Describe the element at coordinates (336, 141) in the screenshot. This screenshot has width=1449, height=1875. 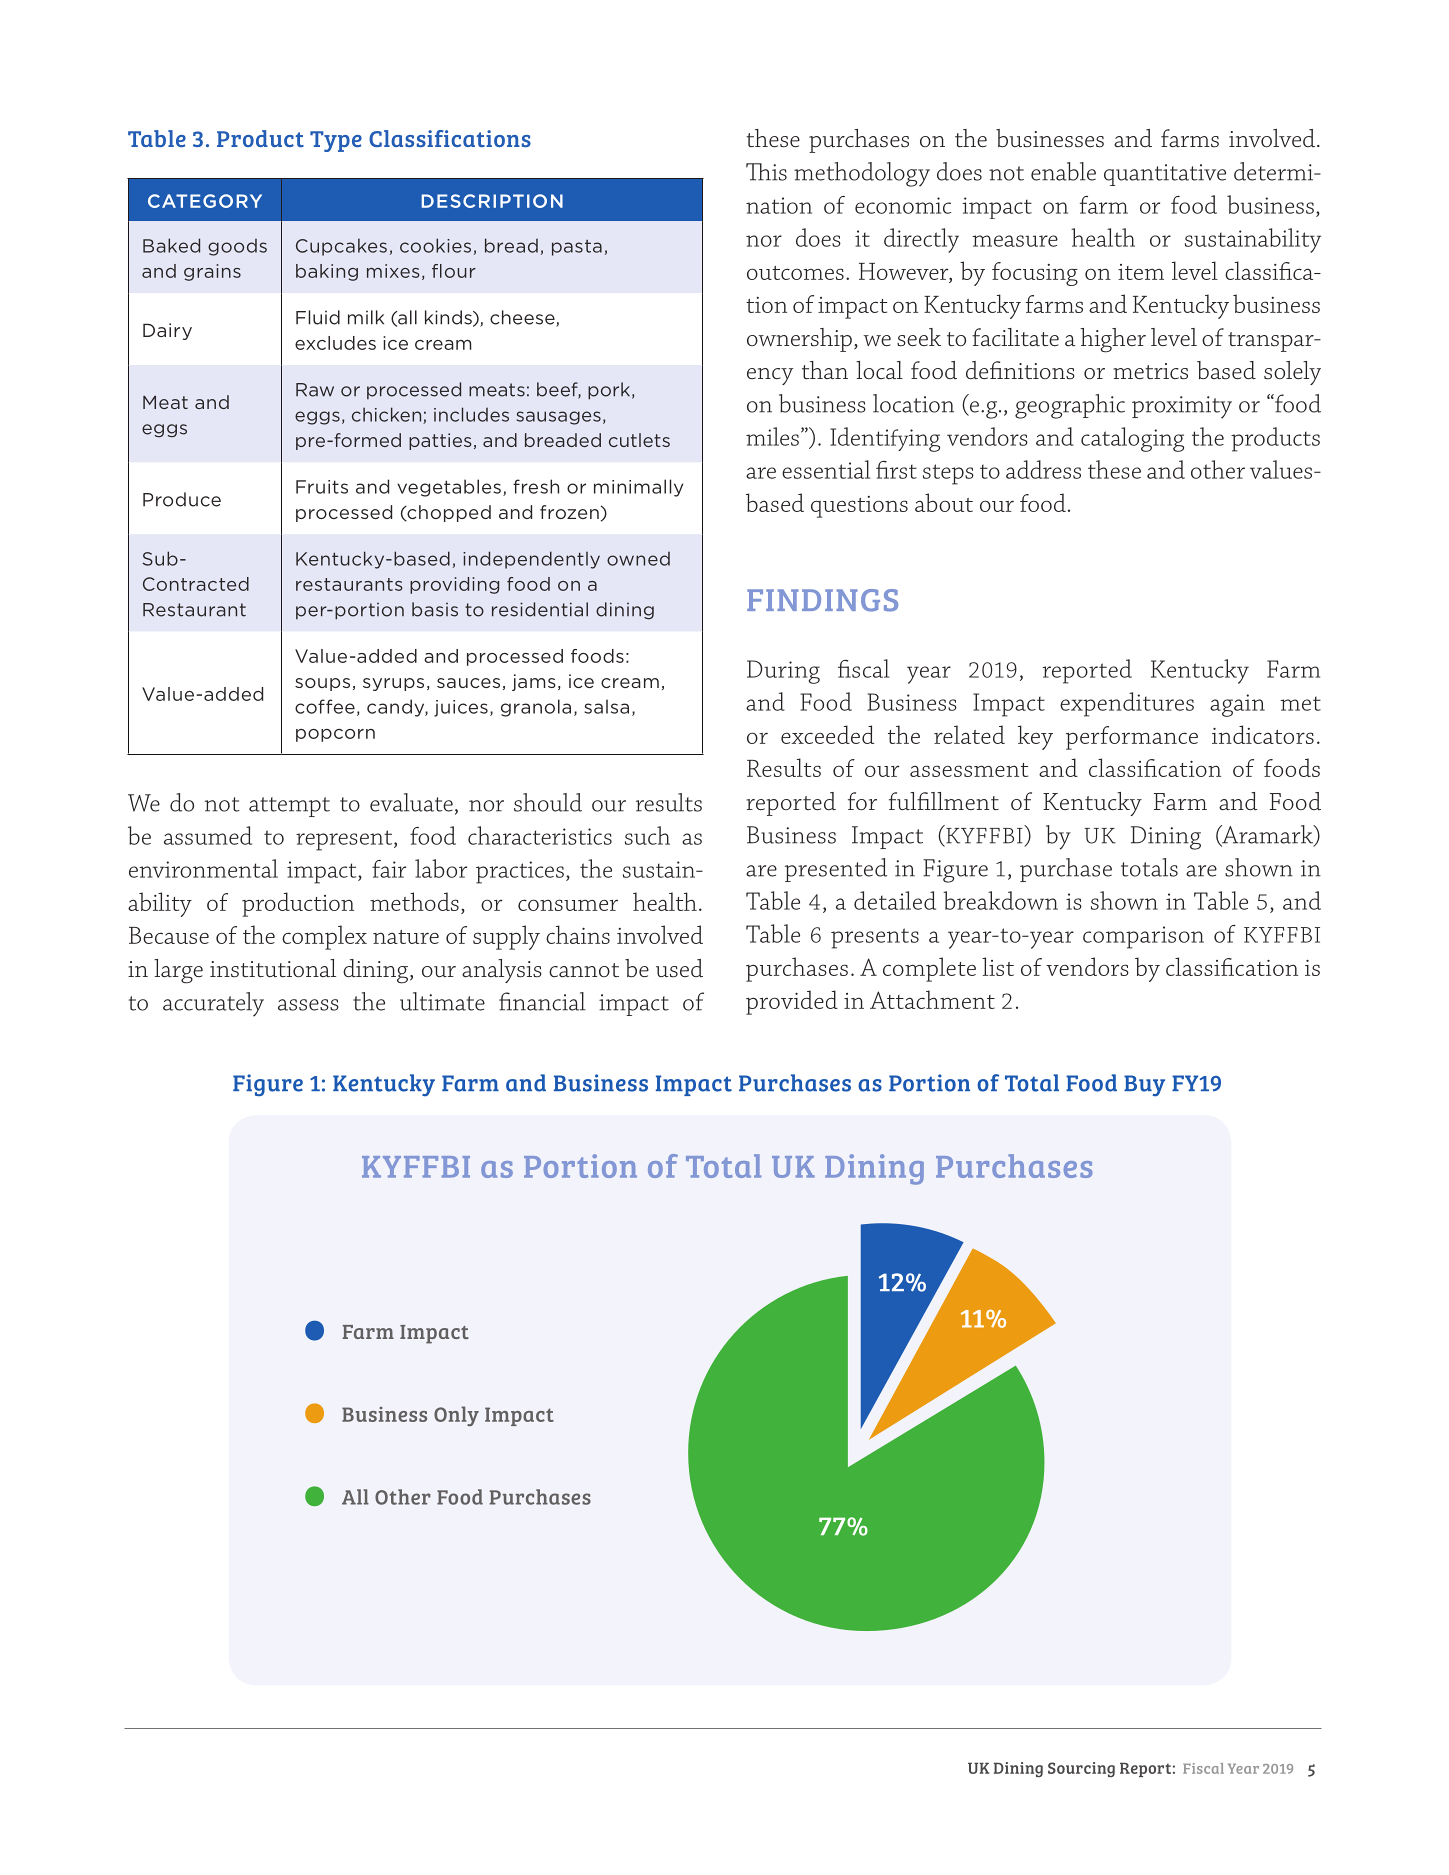
I see `Type` at that location.
